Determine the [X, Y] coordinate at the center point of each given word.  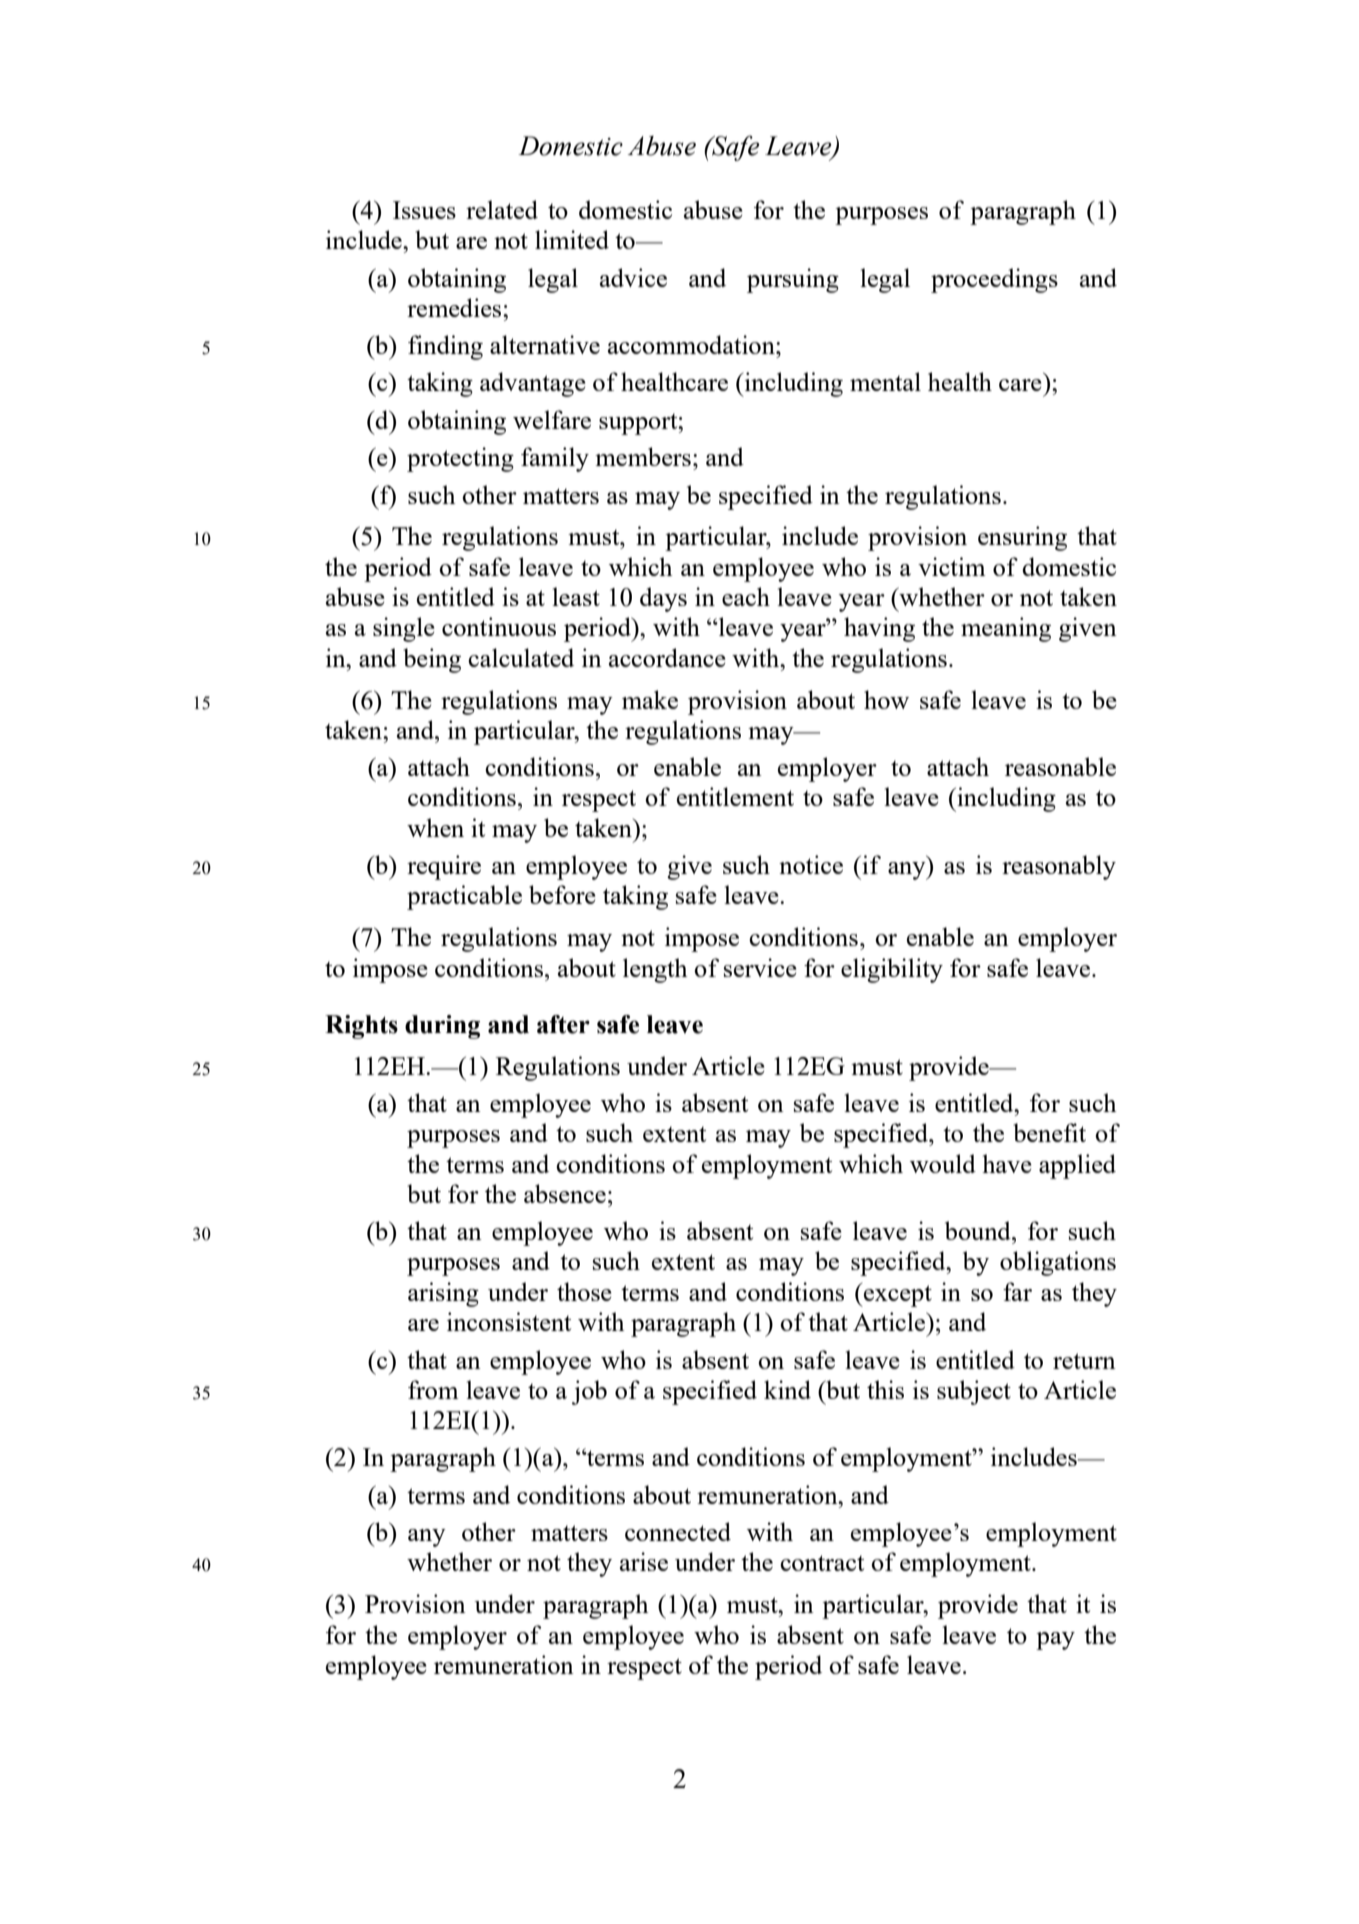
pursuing [793, 280]
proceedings [994, 280]
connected [678, 1531]
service [760, 967]
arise [644, 1561]
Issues [424, 210]
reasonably [1059, 867]
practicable [464, 897]
